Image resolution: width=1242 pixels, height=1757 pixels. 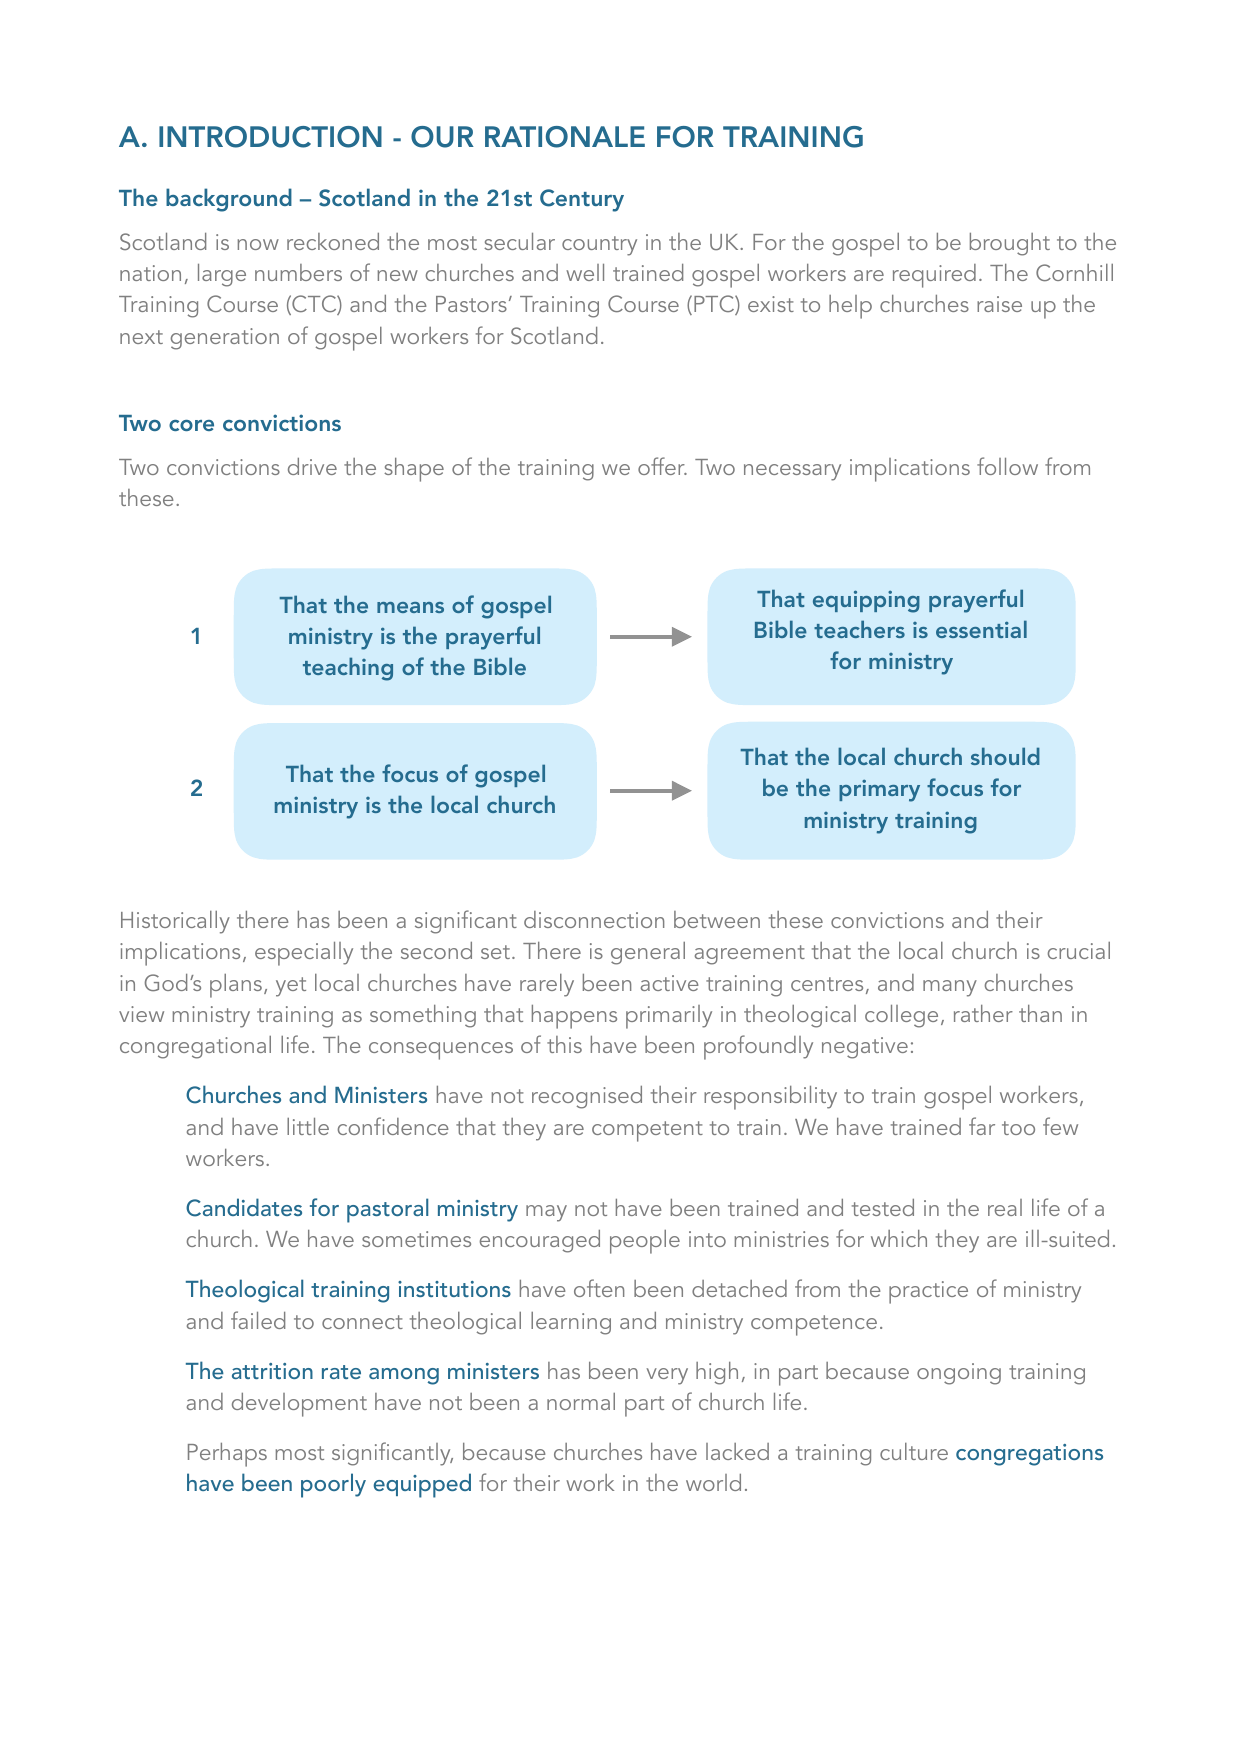 What do you see at coordinates (1010, 244) in the page?
I see `brought` at bounding box center [1010, 244].
